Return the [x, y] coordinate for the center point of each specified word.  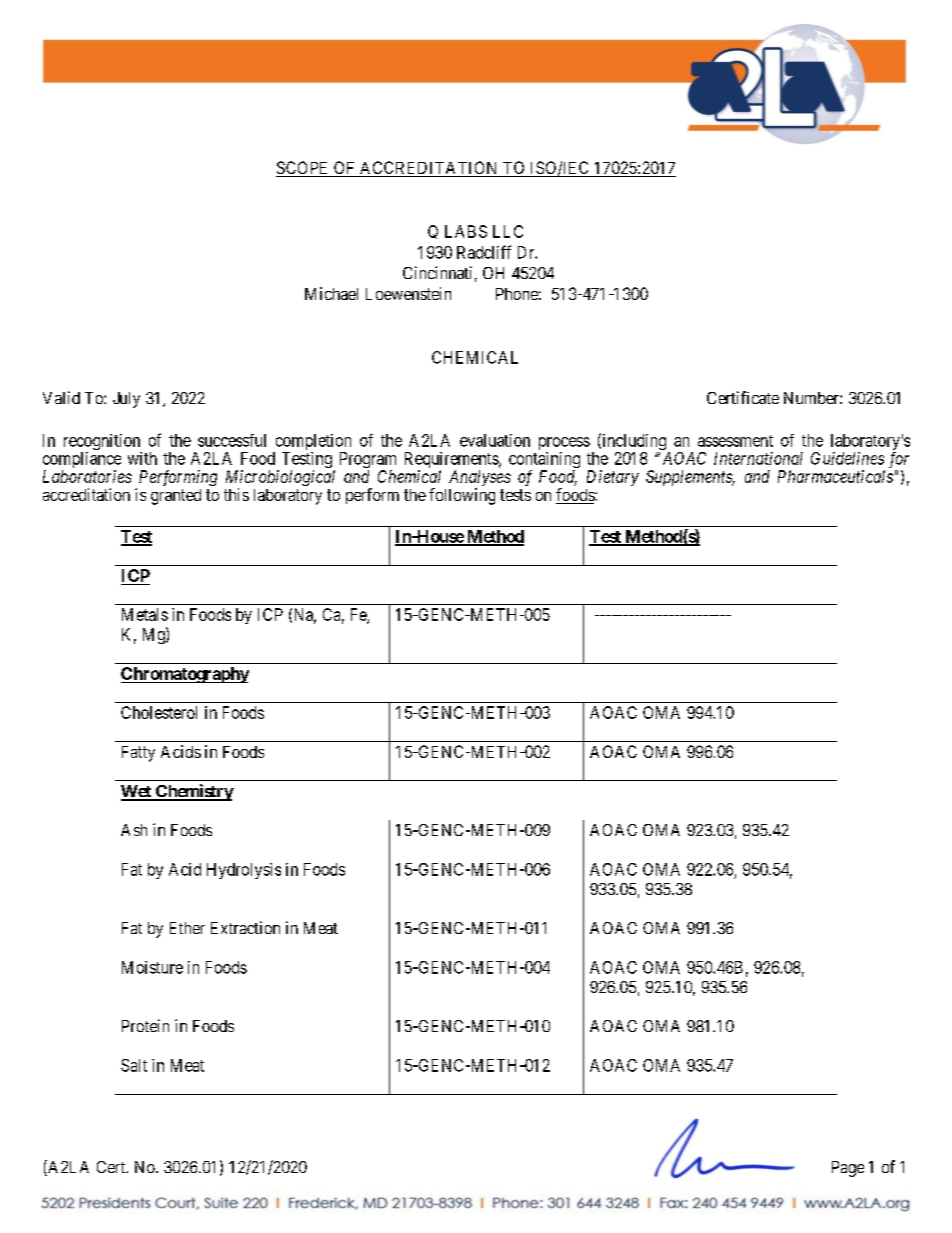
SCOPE [303, 169]
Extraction [245, 927]
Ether [187, 928]
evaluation [495, 440]
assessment [735, 441]
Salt [134, 1065]
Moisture [152, 967]
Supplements [690, 478]
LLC [508, 231]
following [462, 496]
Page [848, 1169]
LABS [466, 231]
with [142, 458]
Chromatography [185, 675]
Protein [145, 1025]
